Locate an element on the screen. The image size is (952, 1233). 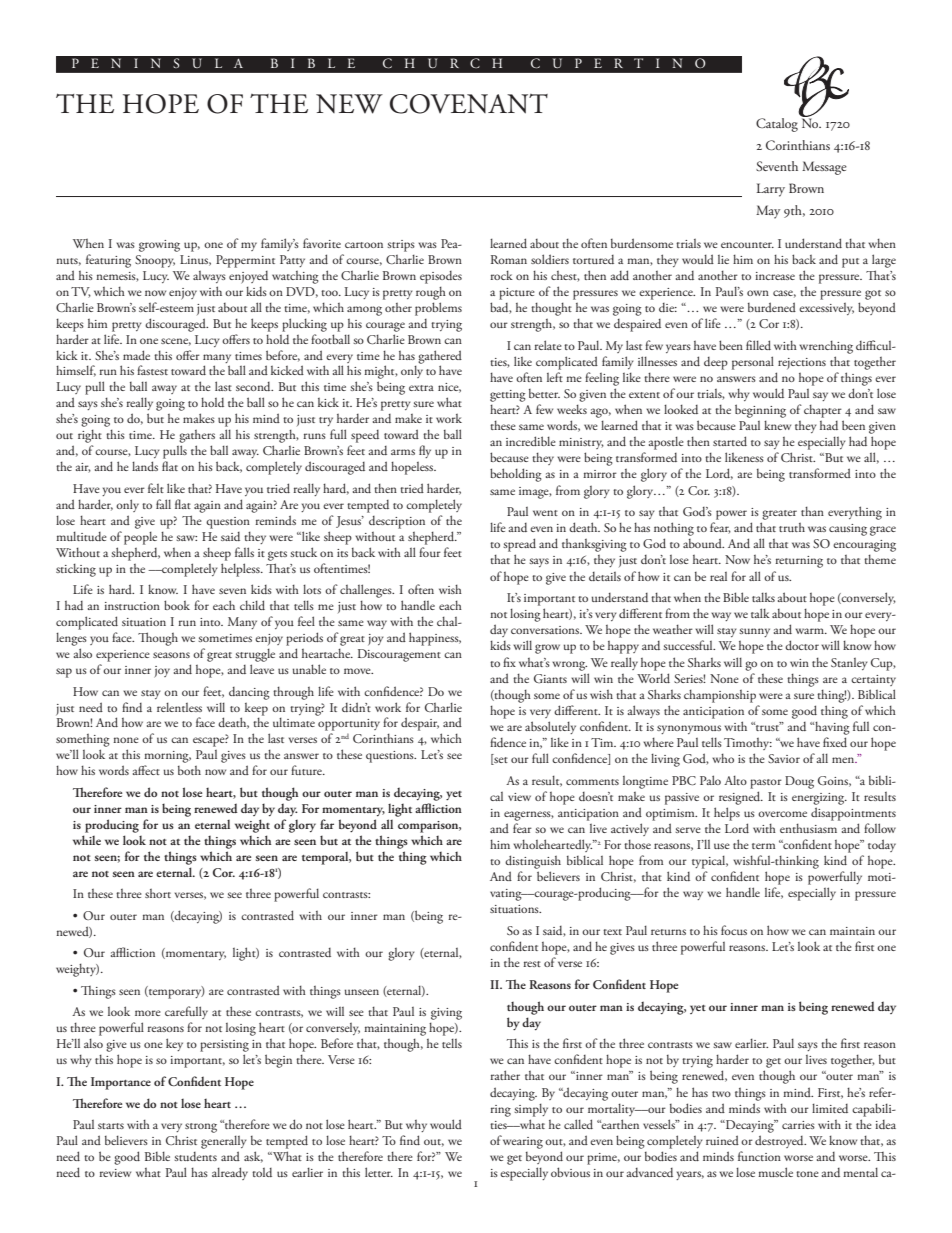
Giants is located at coordinates (550, 678).
